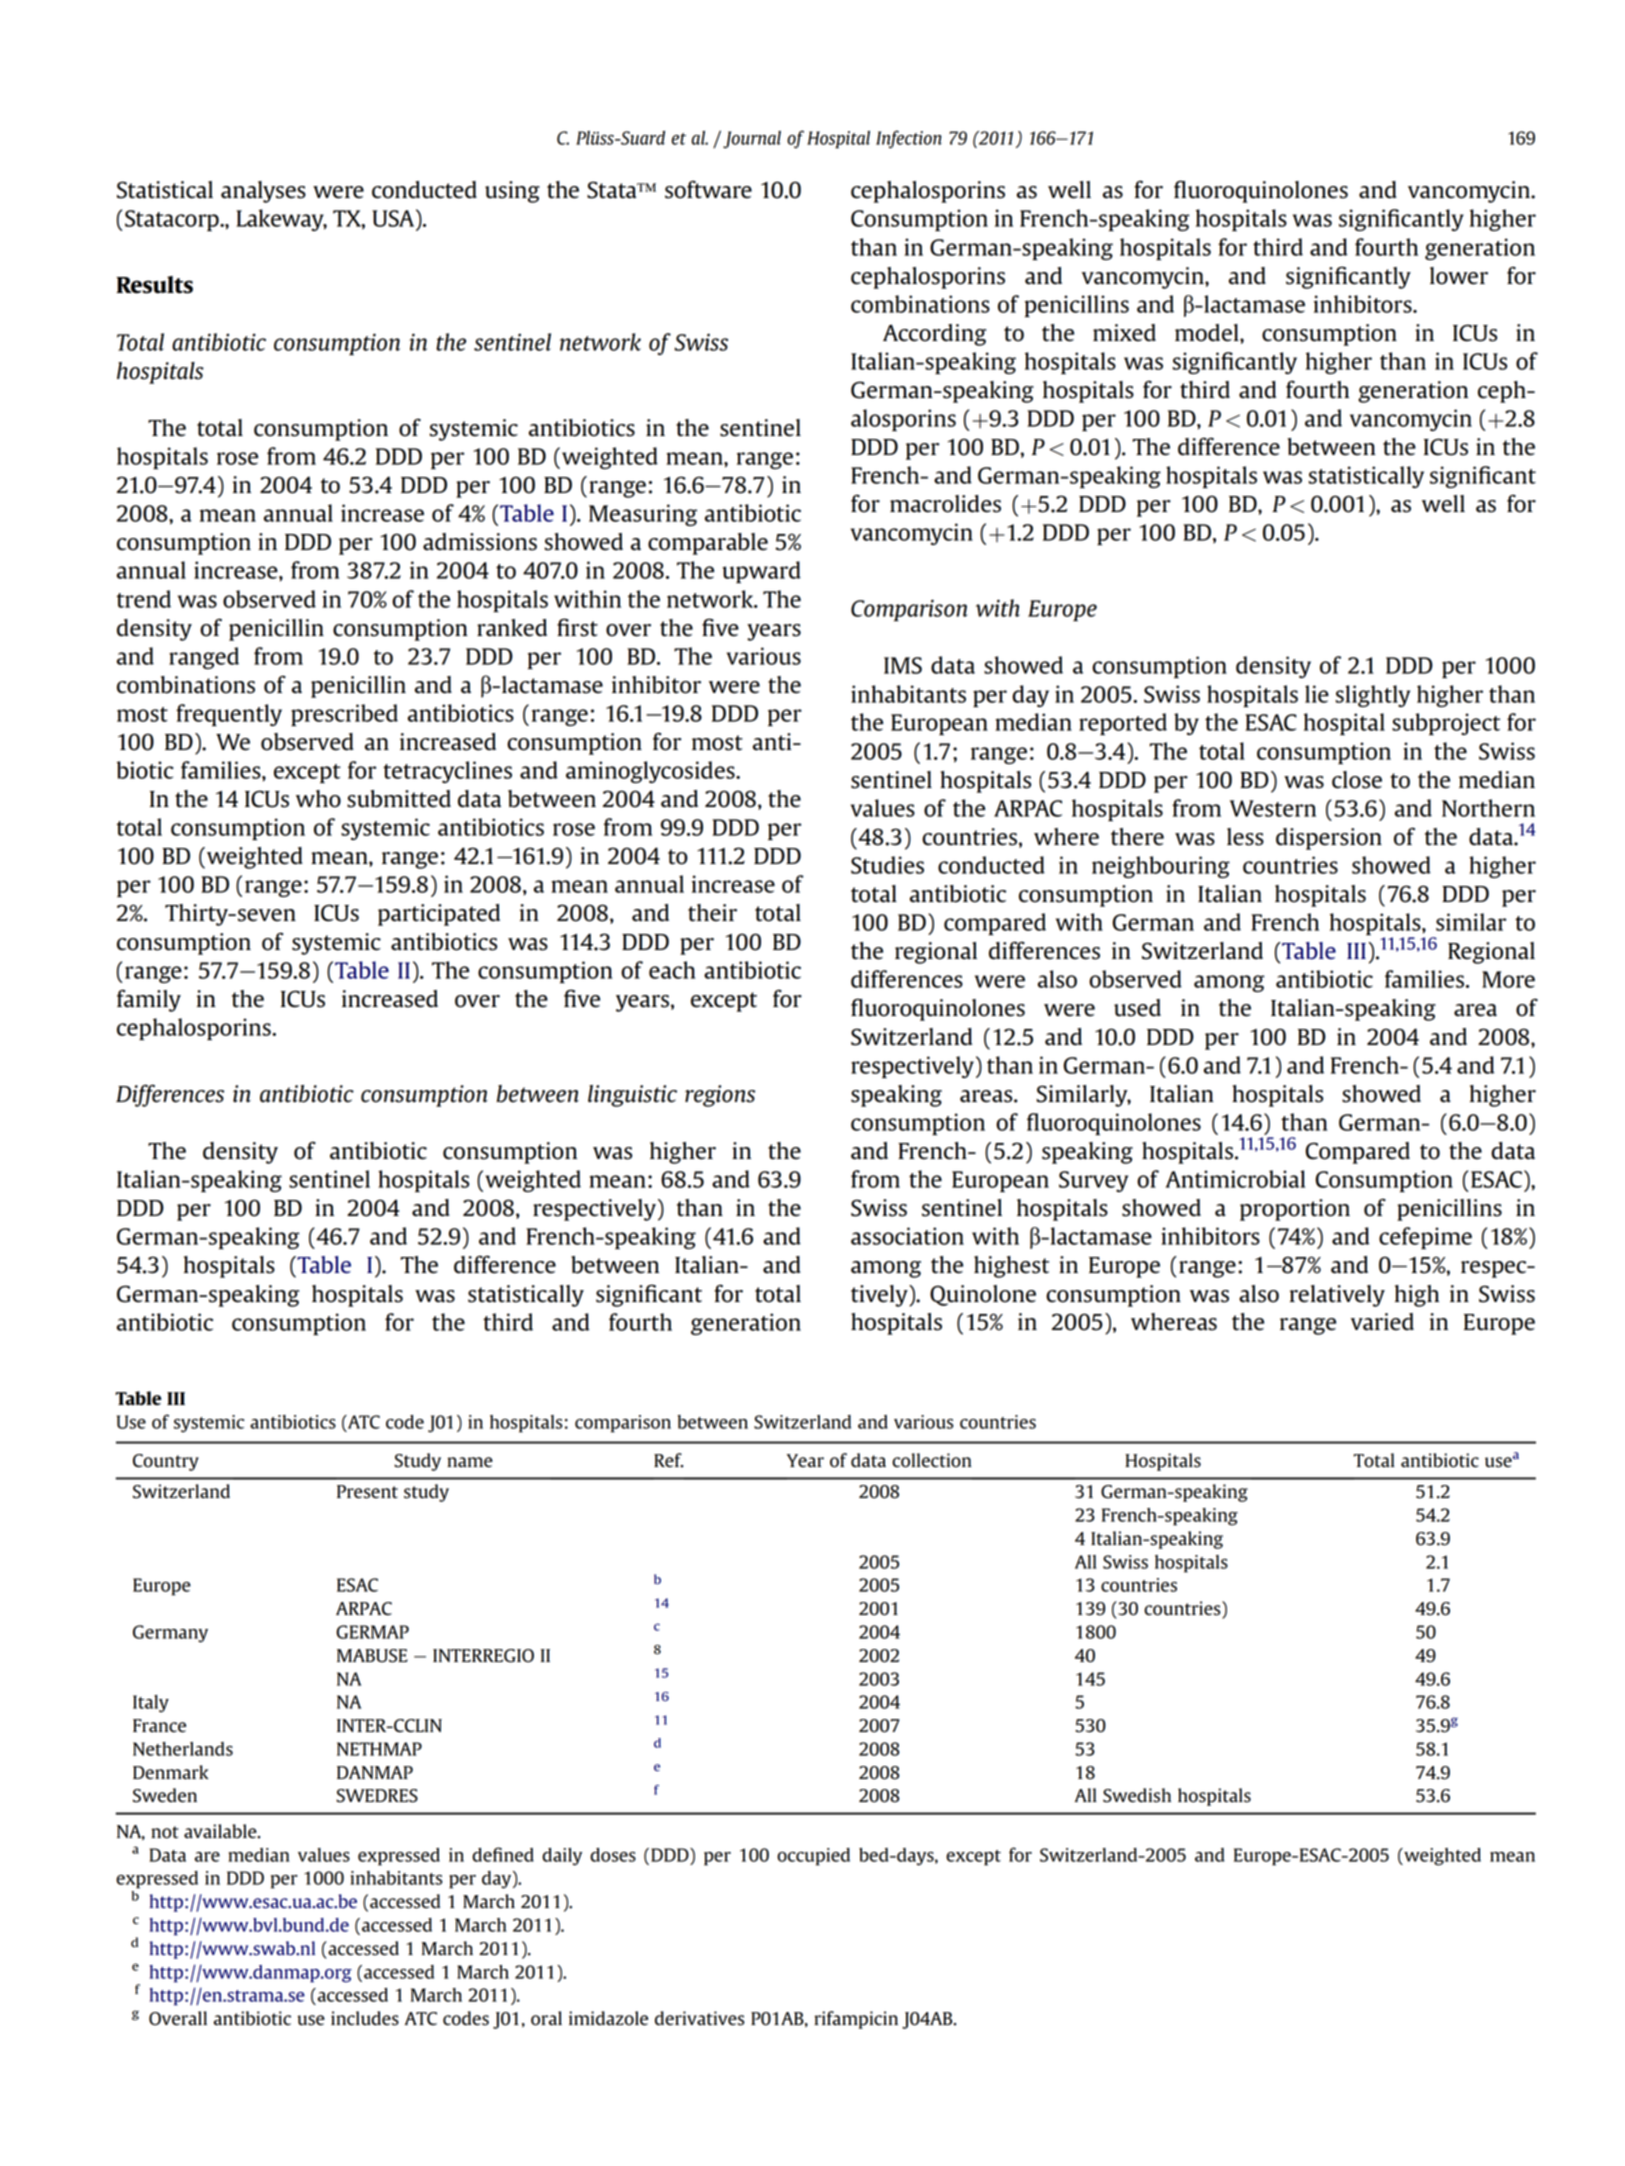 The width and height of the image is (1625, 2166). I want to click on proportion, so click(1295, 1210).
